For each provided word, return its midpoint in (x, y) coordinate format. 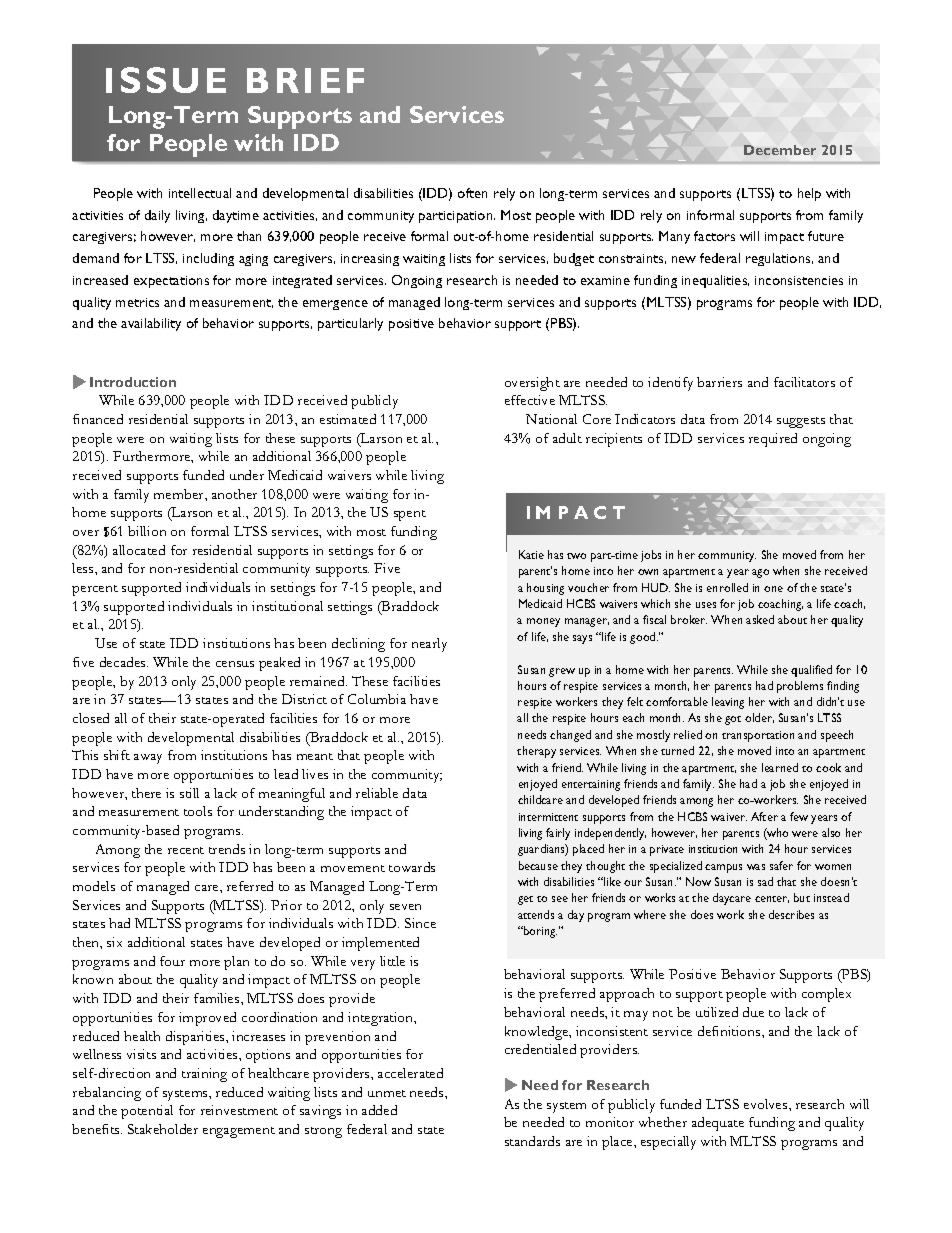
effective (530, 400)
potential (147, 1112)
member (180, 494)
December (780, 150)
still (189, 793)
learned (780, 767)
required (773, 440)
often (472, 193)
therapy (536, 752)
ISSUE (166, 80)
